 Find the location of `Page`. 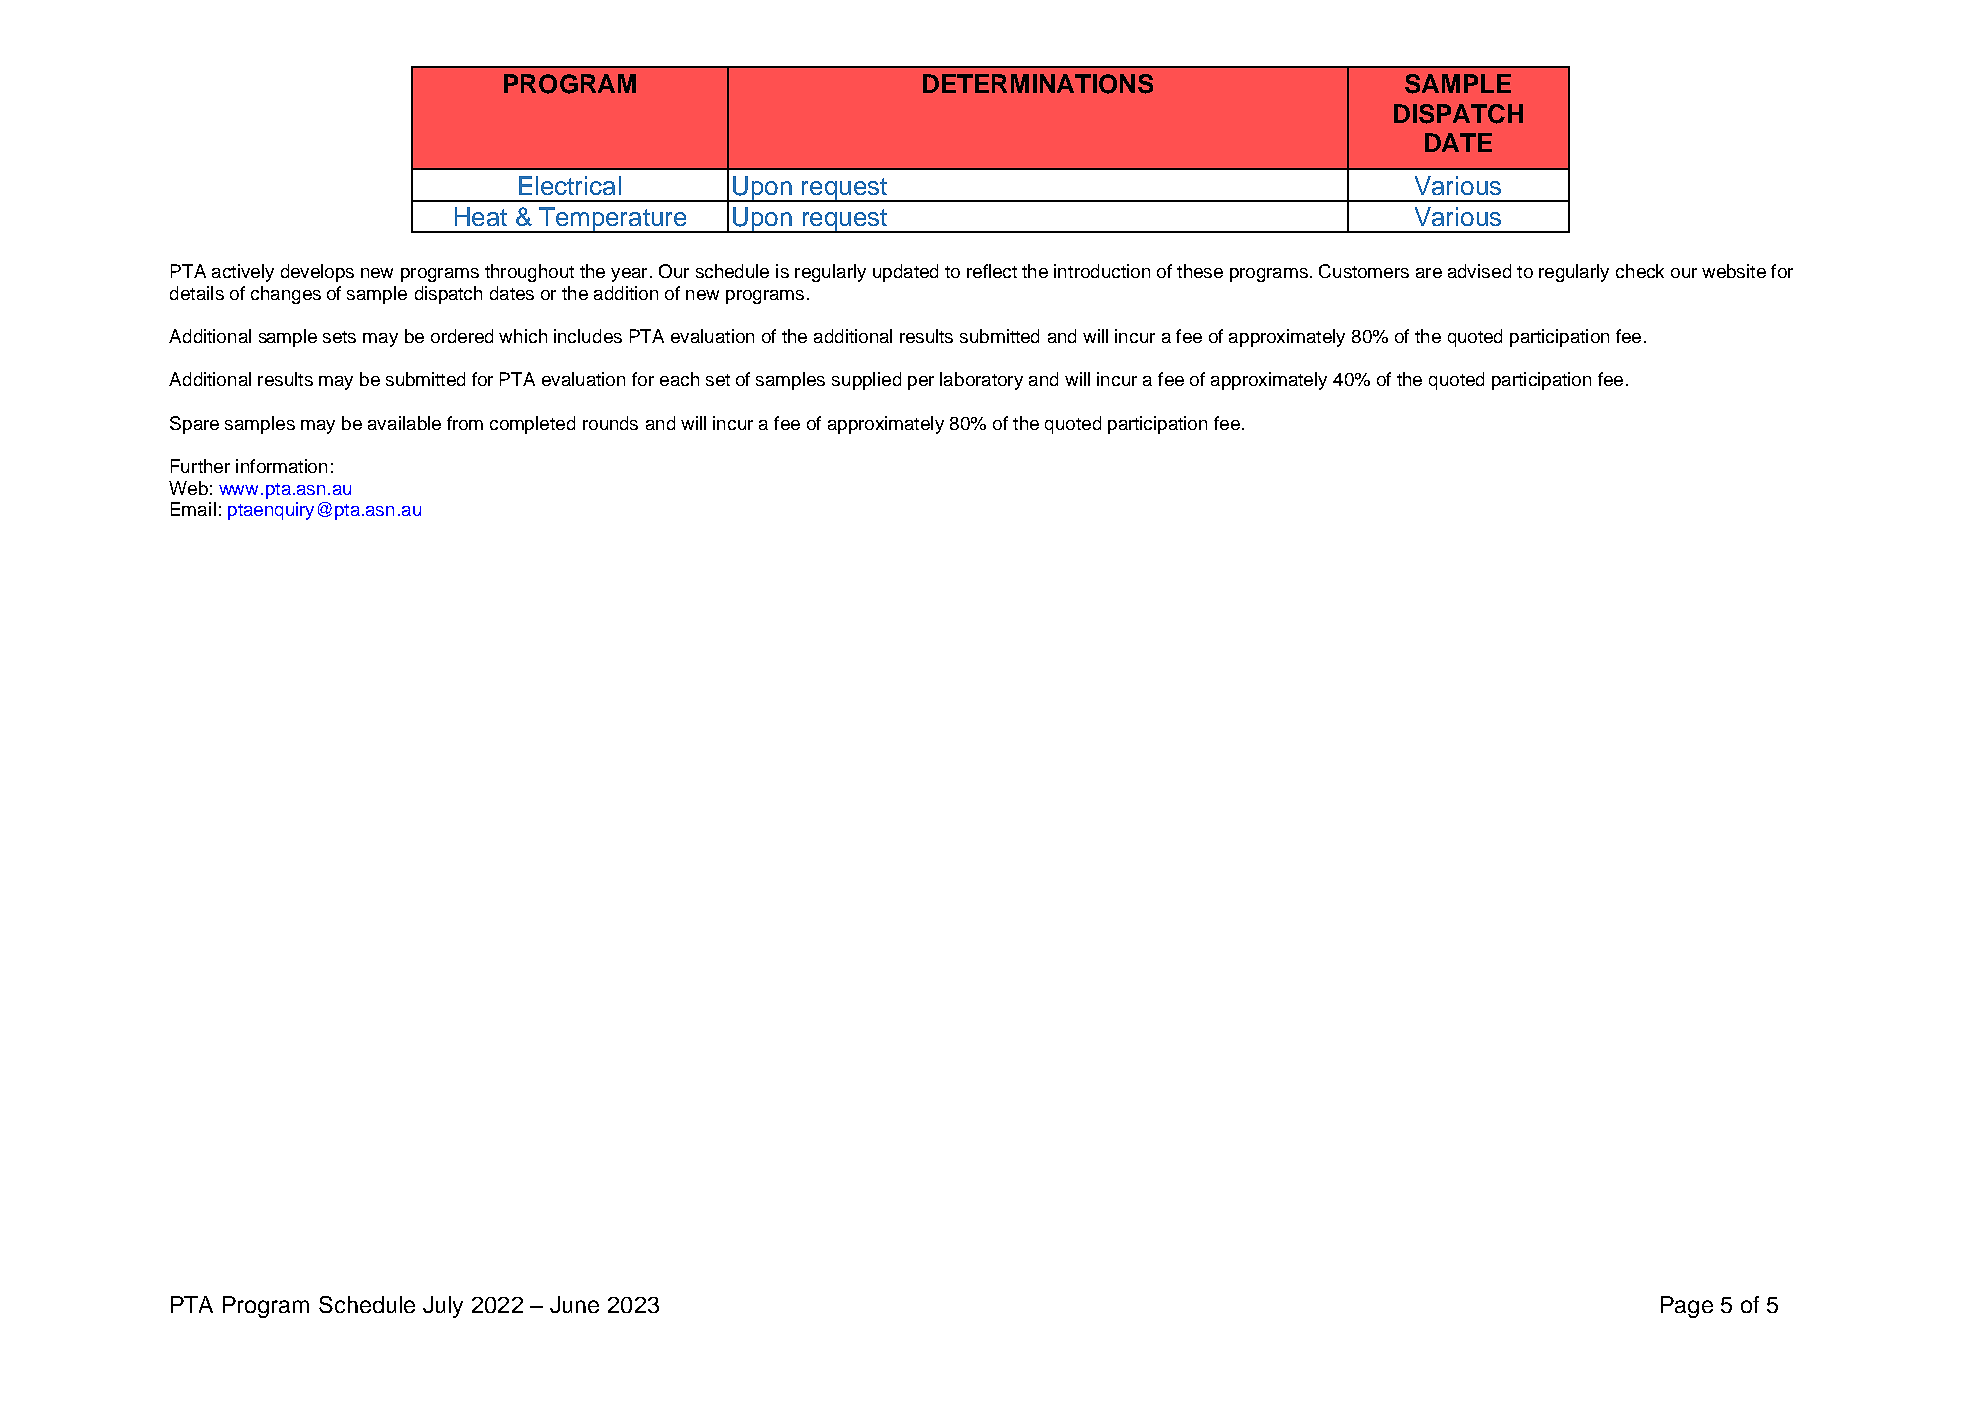

Page is located at coordinates (1687, 1307).
